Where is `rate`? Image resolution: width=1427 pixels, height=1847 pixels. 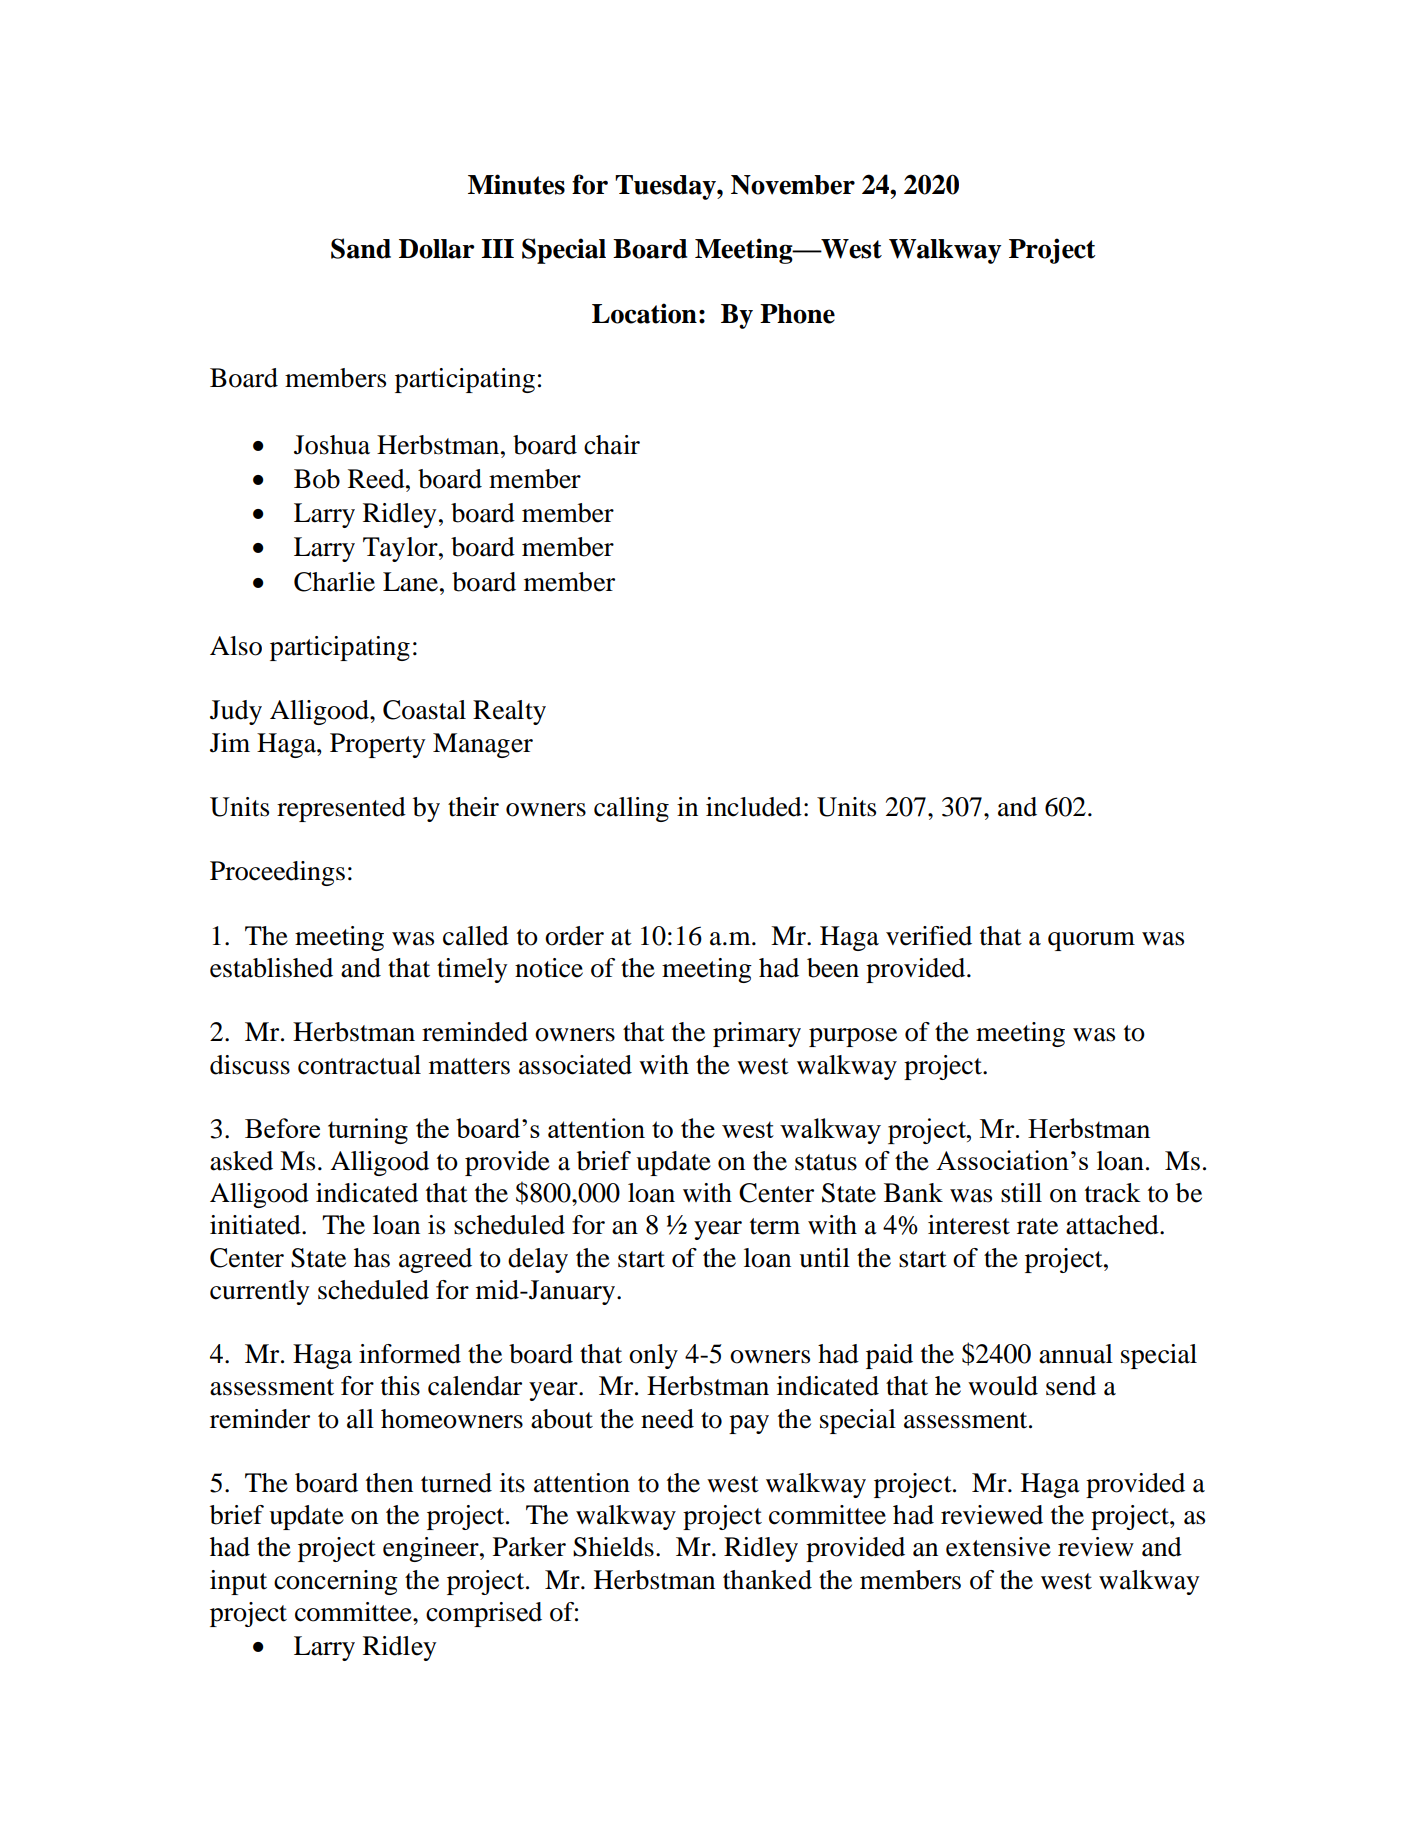 rate is located at coordinates (1037, 1226).
